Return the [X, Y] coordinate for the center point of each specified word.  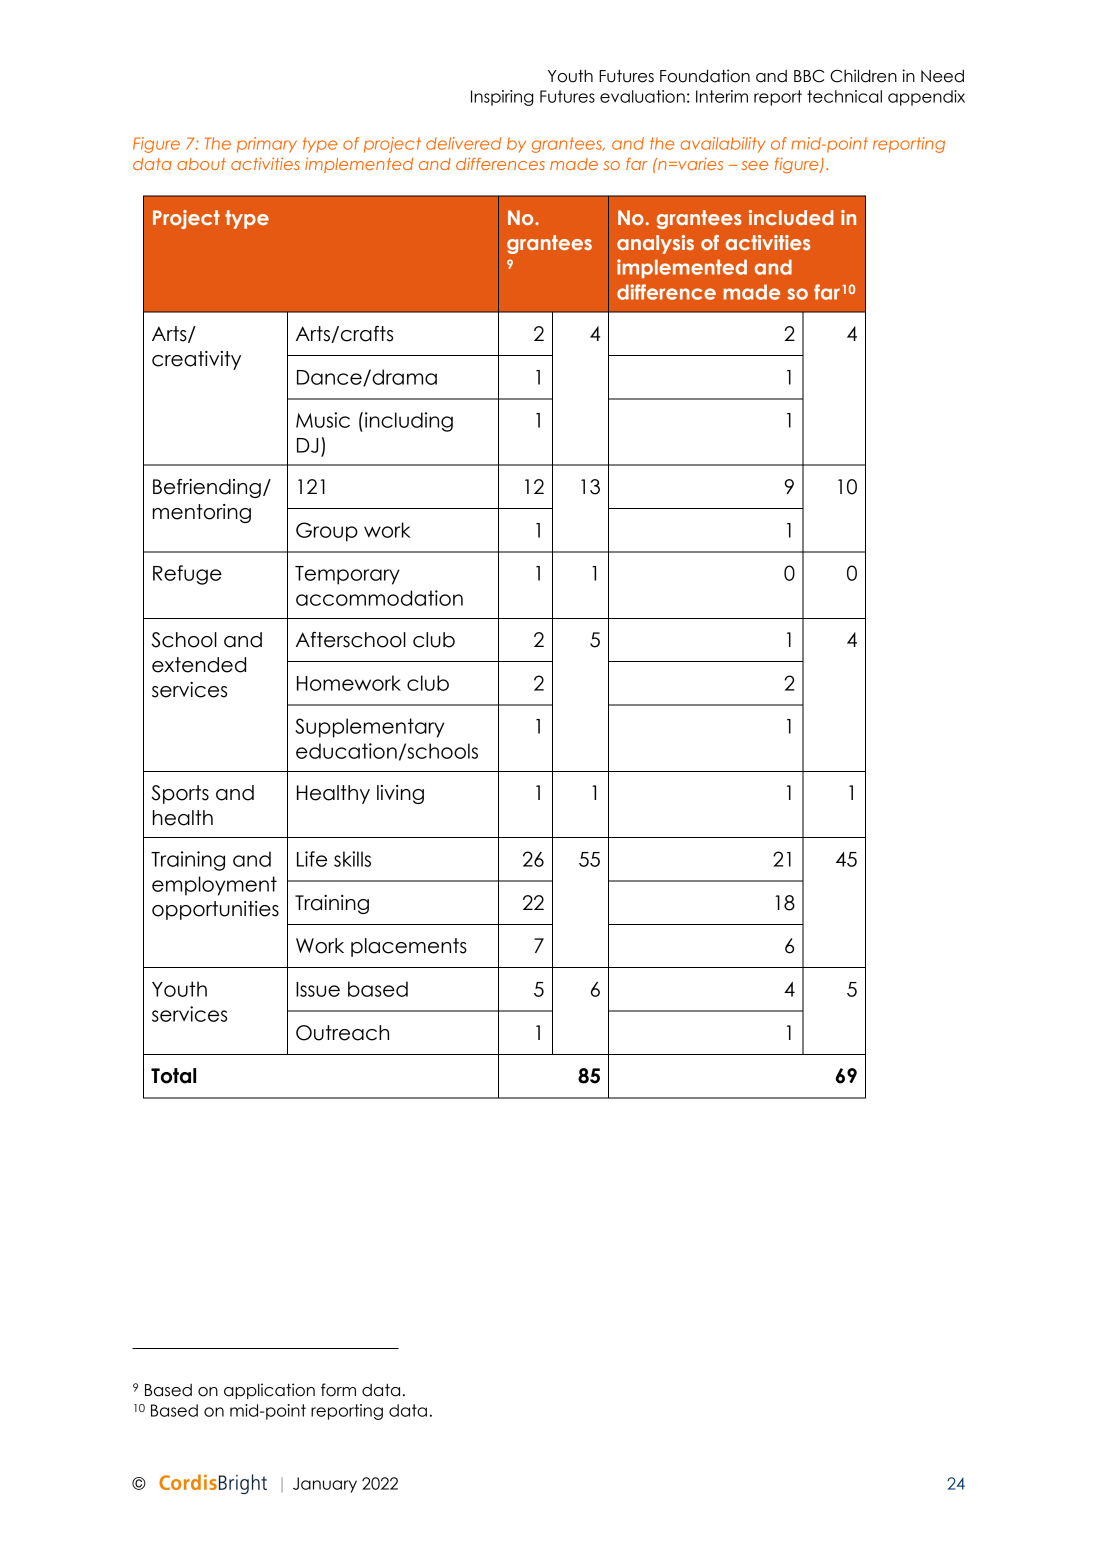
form [338, 1390]
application [269, 1391]
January [325, 1485]
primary [267, 145]
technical [844, 96]
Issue [318, 989]
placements [409, 947]
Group [327, 532]
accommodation [379, 598]
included [791, 217]
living [400, 794]
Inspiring [502, 98]
